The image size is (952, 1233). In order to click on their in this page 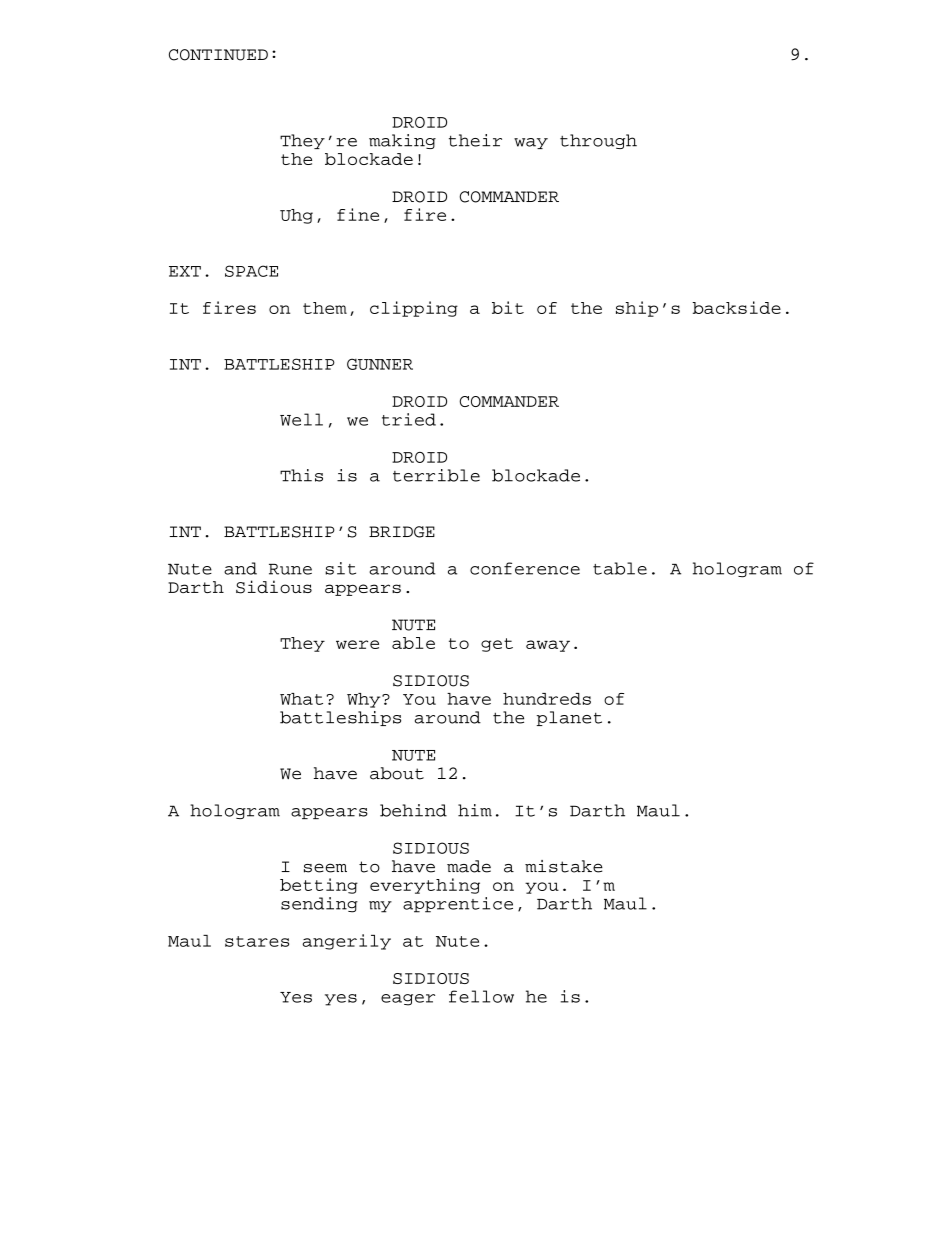, I will do `click(475, 140)`.
